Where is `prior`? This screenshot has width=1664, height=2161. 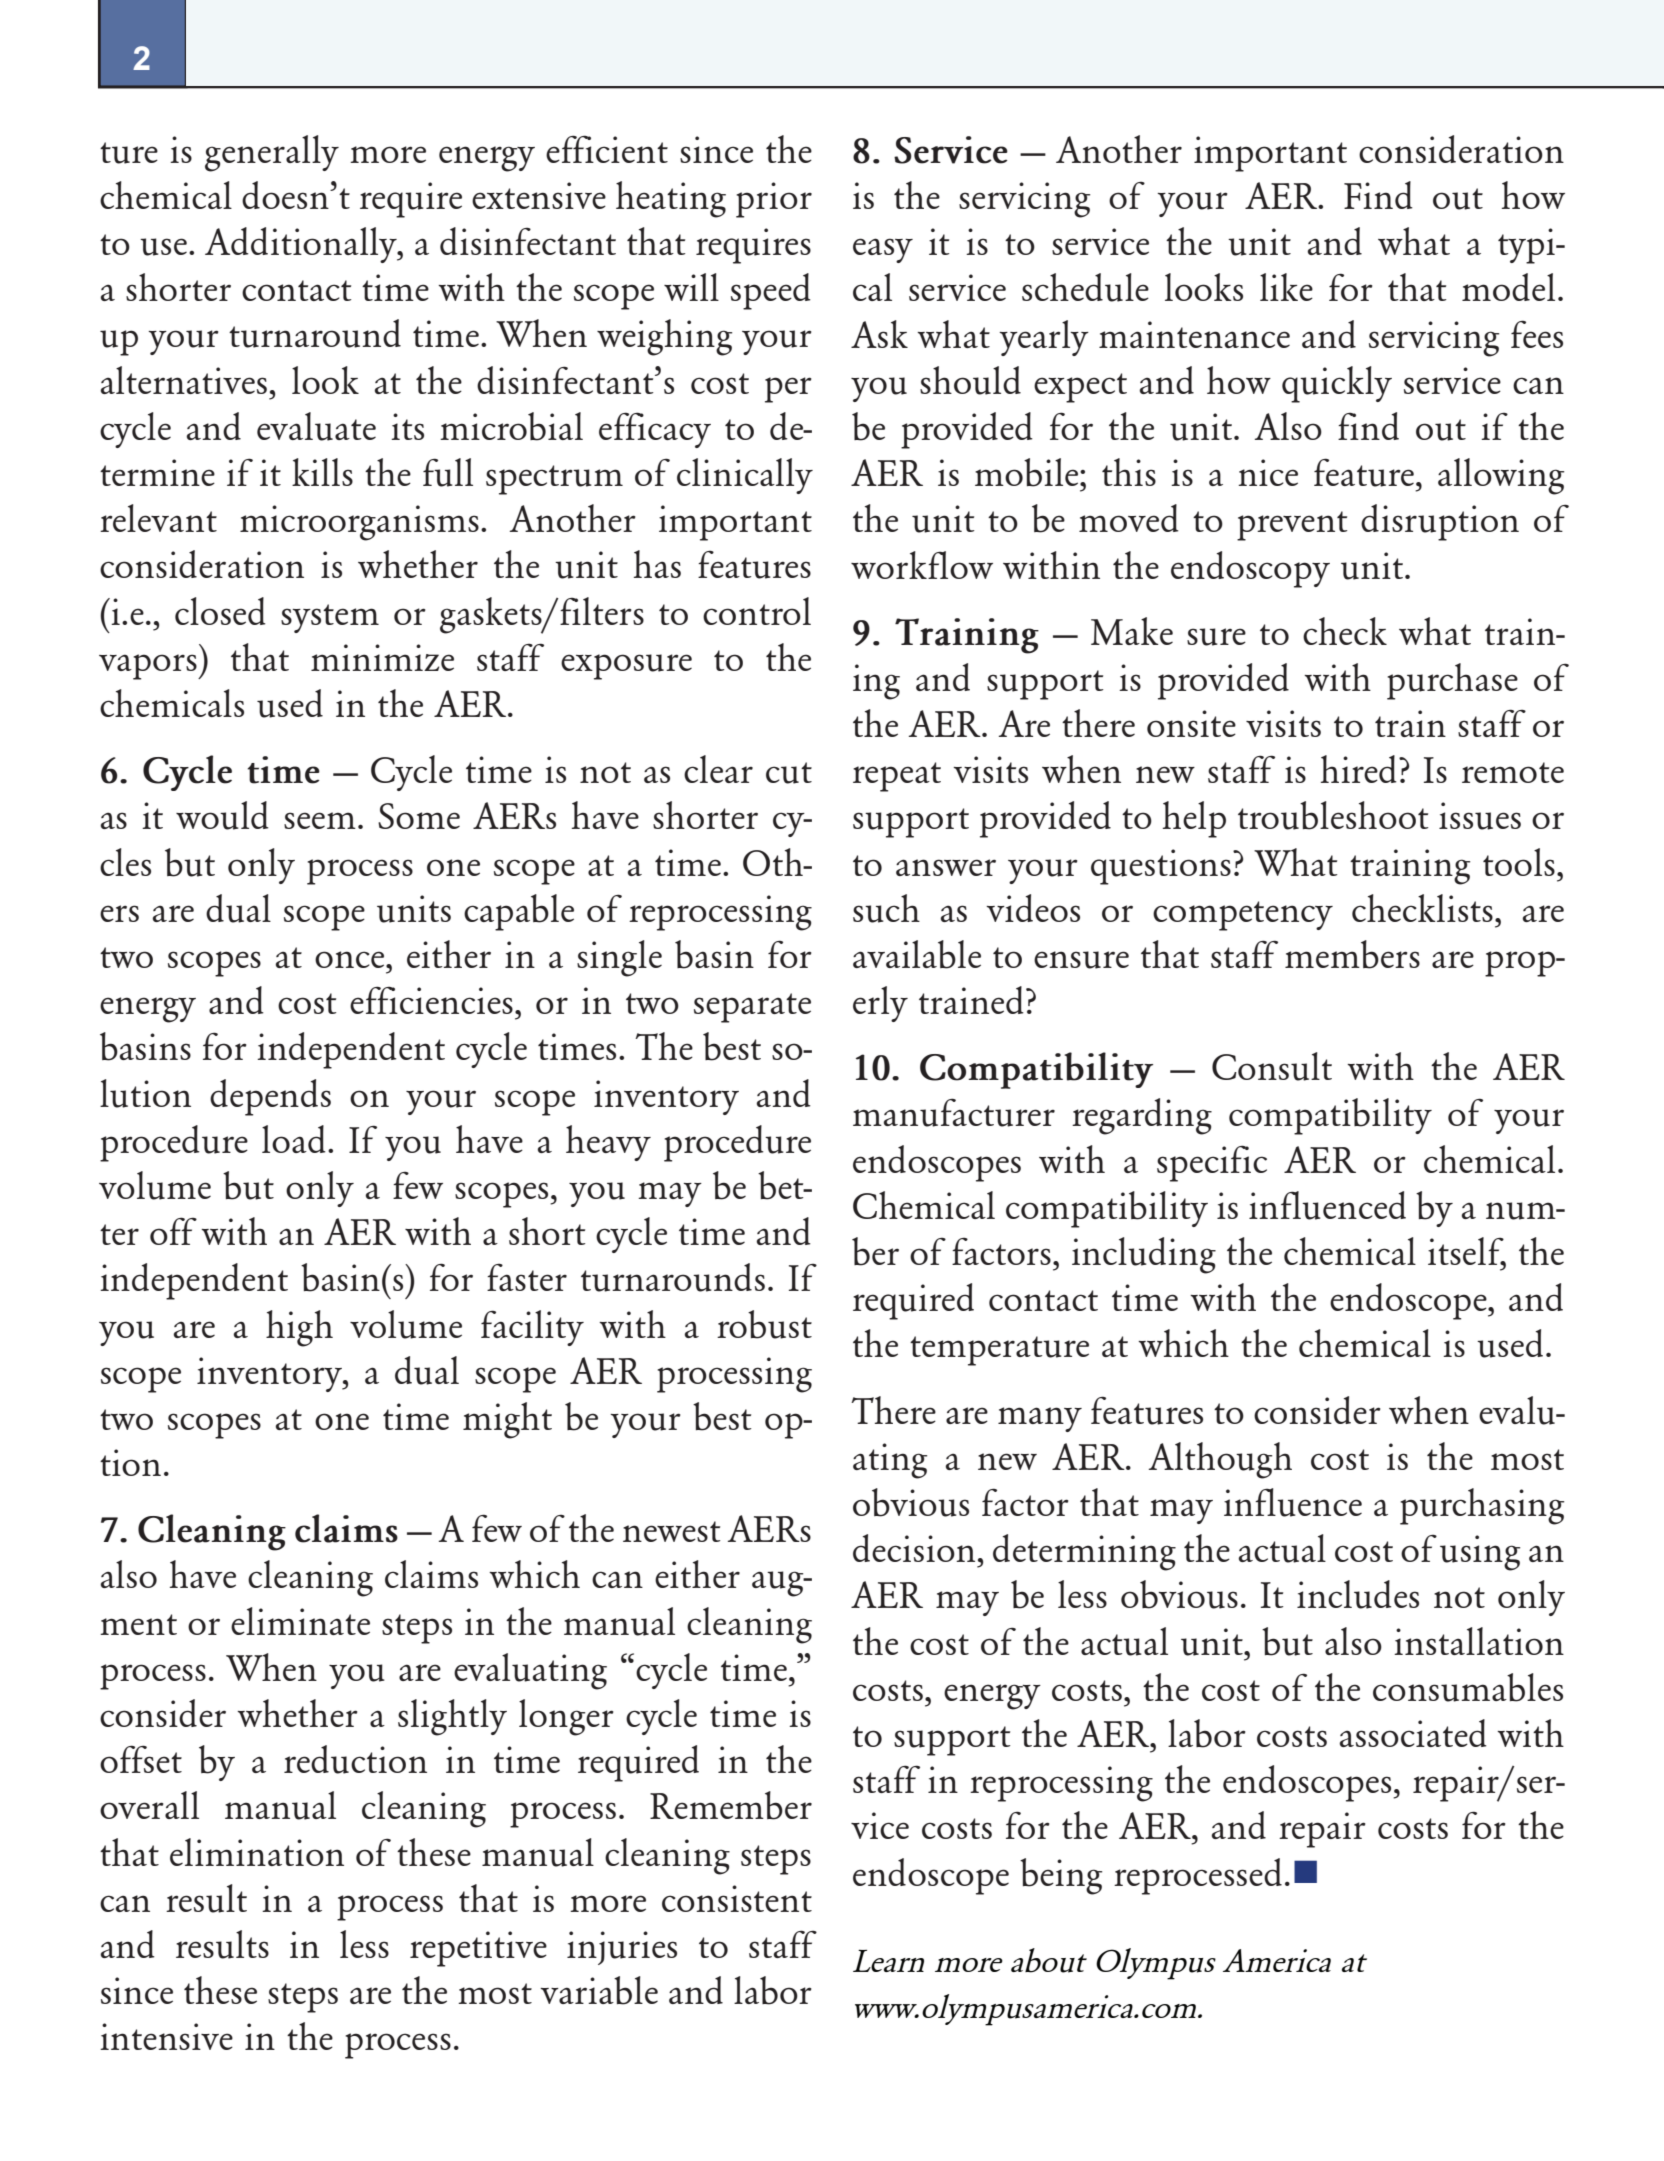 prior is located at coordinates (774, 200).
